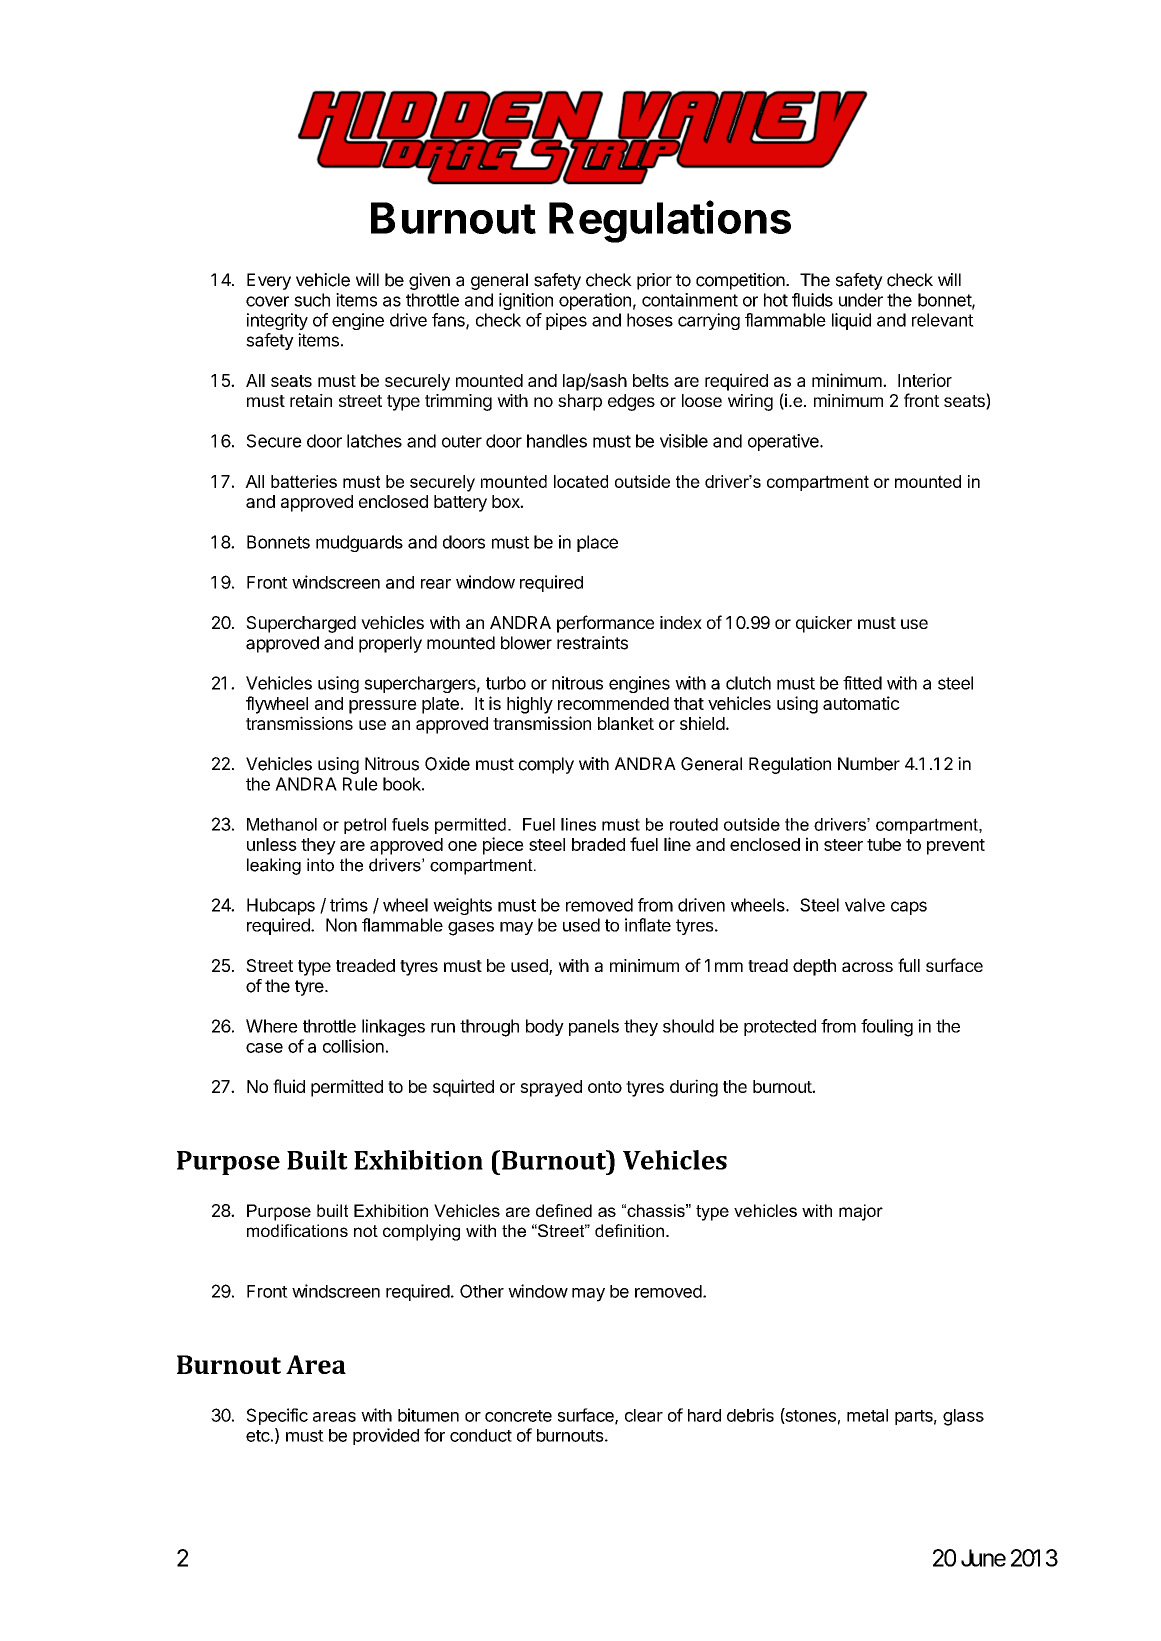 The image size is (1161, 1641). I want to click on under, so click(861, 300).
